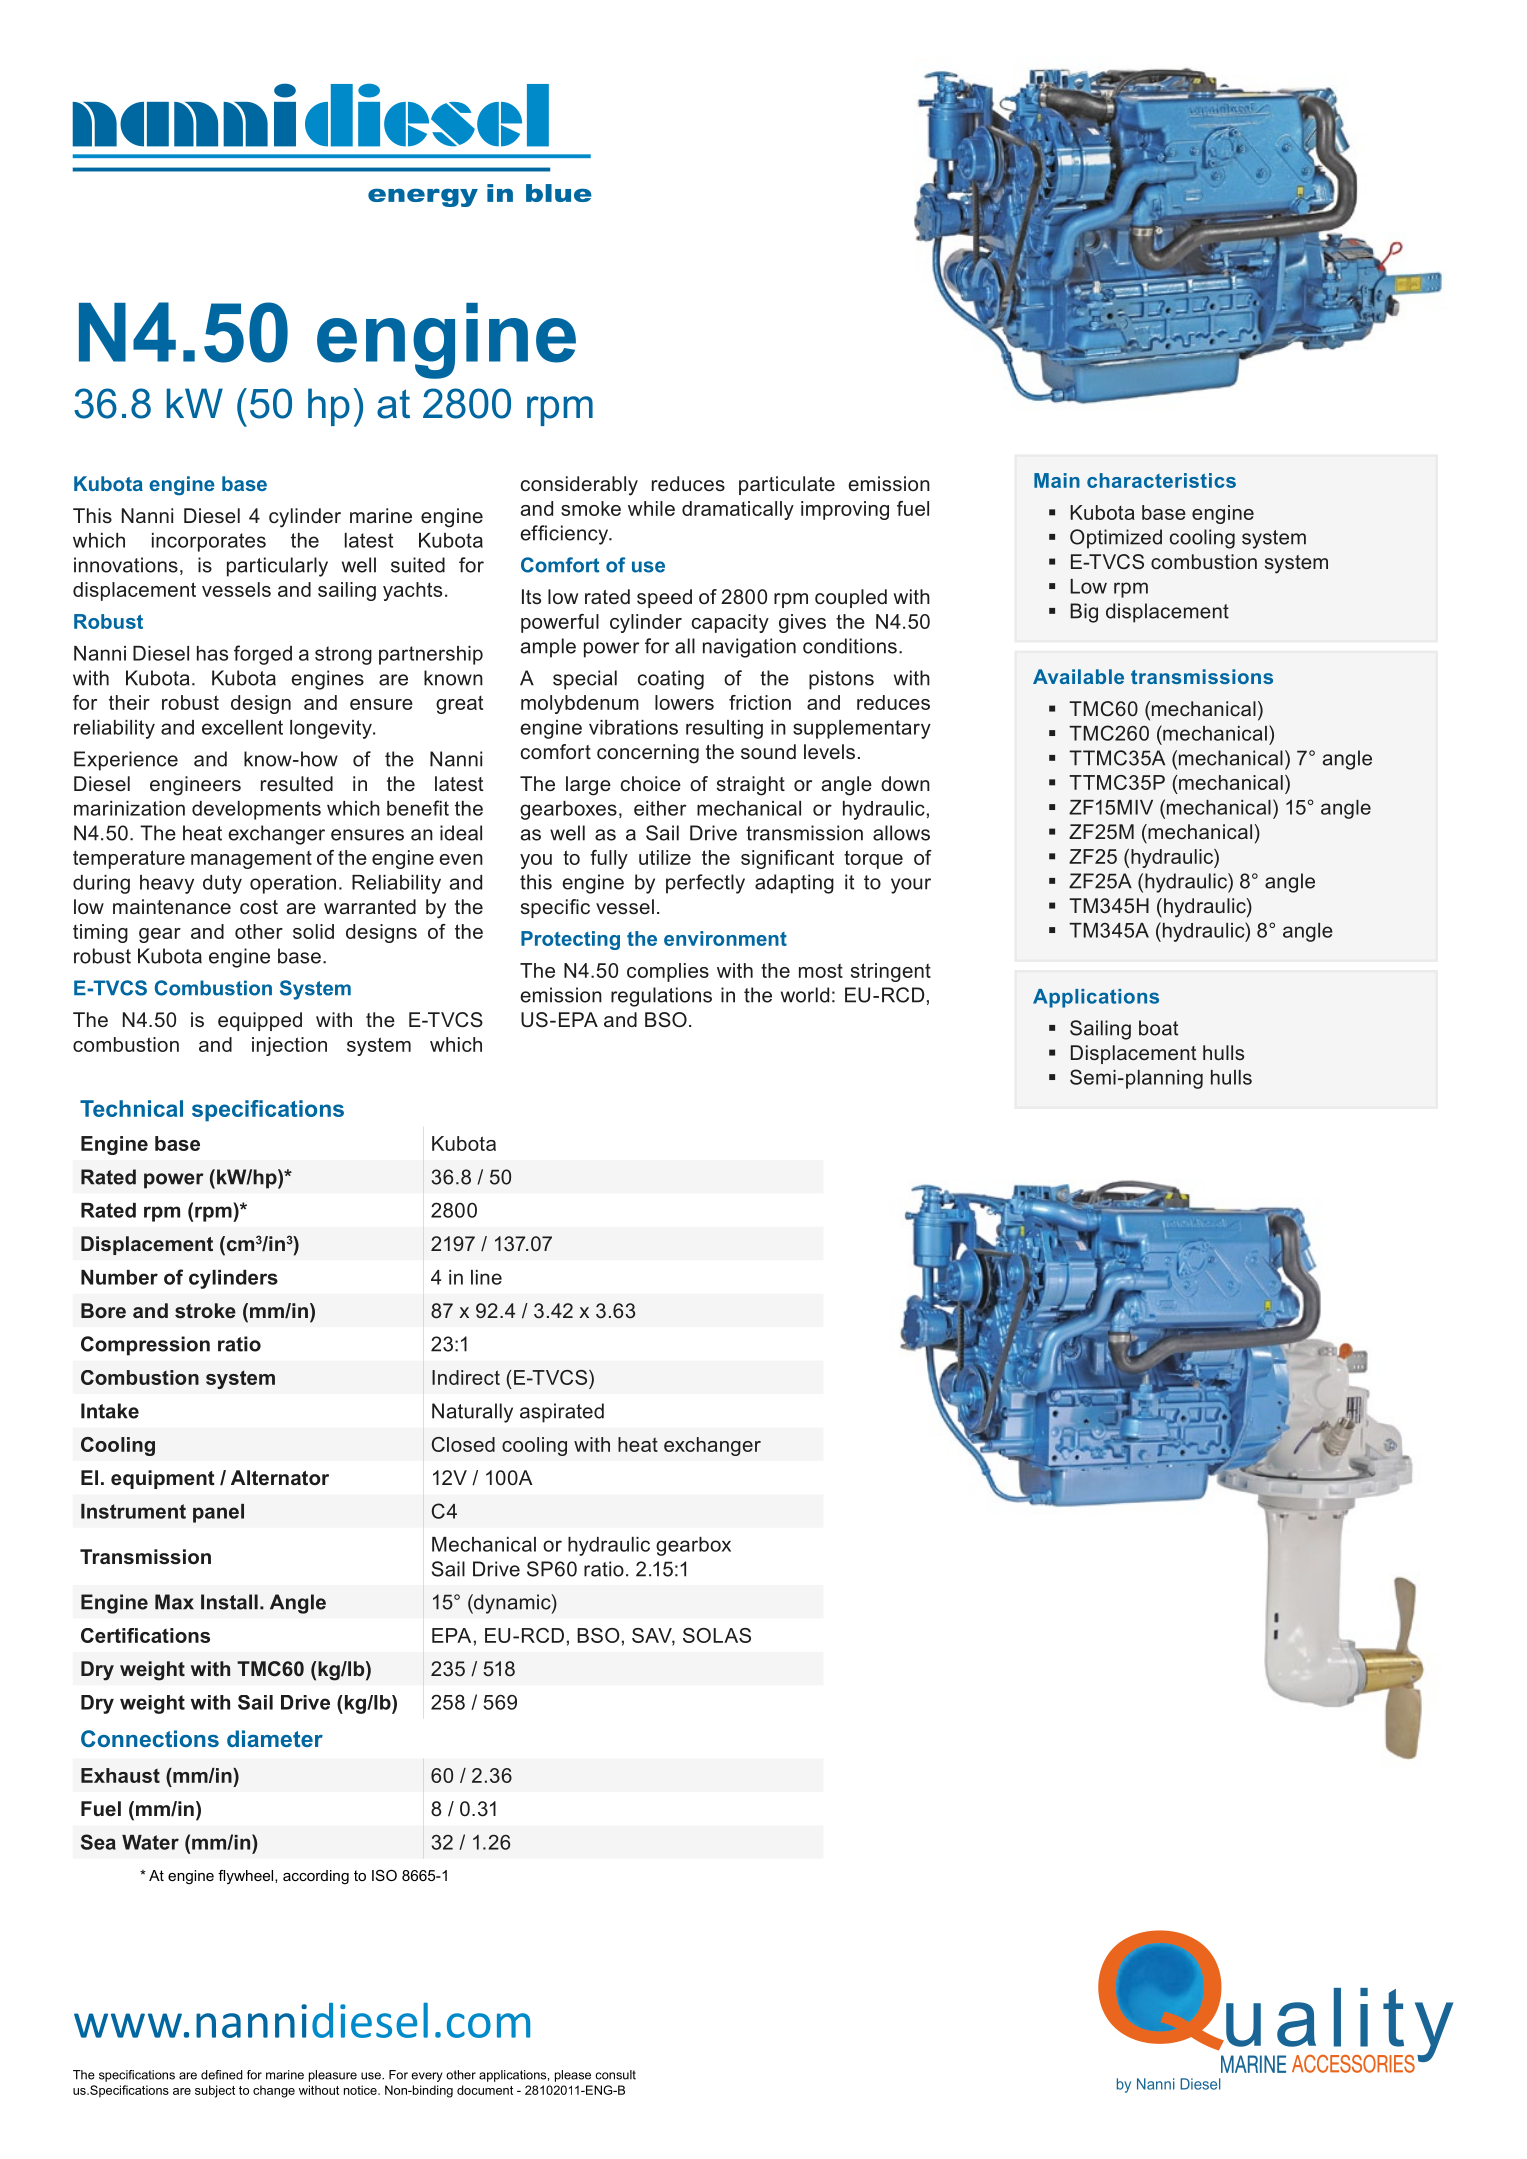 The width and height of the screenshot is (1527, 2159). I want to click on equipped, so click(260, 1021).
